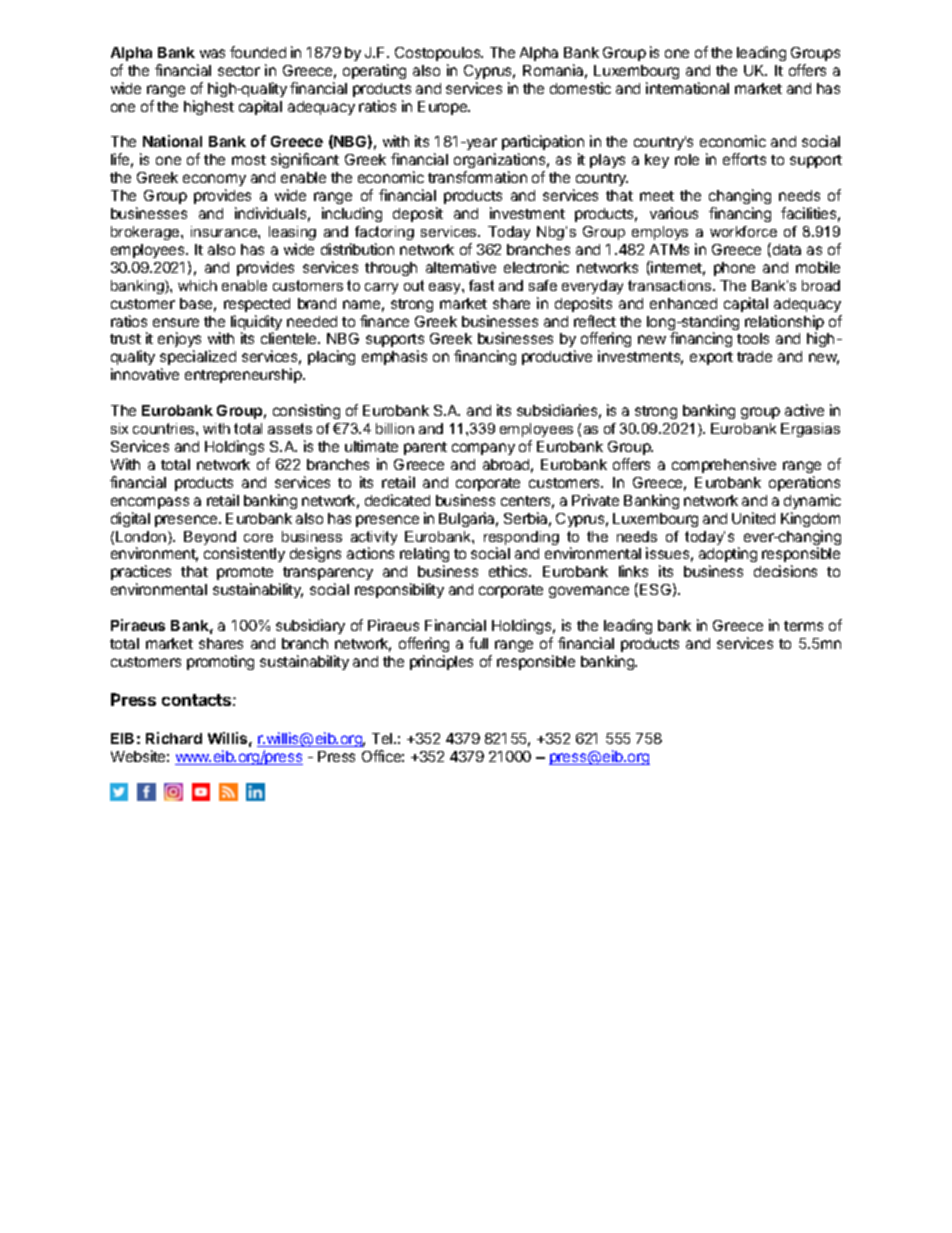  I want to click on adopting, so click(728, 556).
